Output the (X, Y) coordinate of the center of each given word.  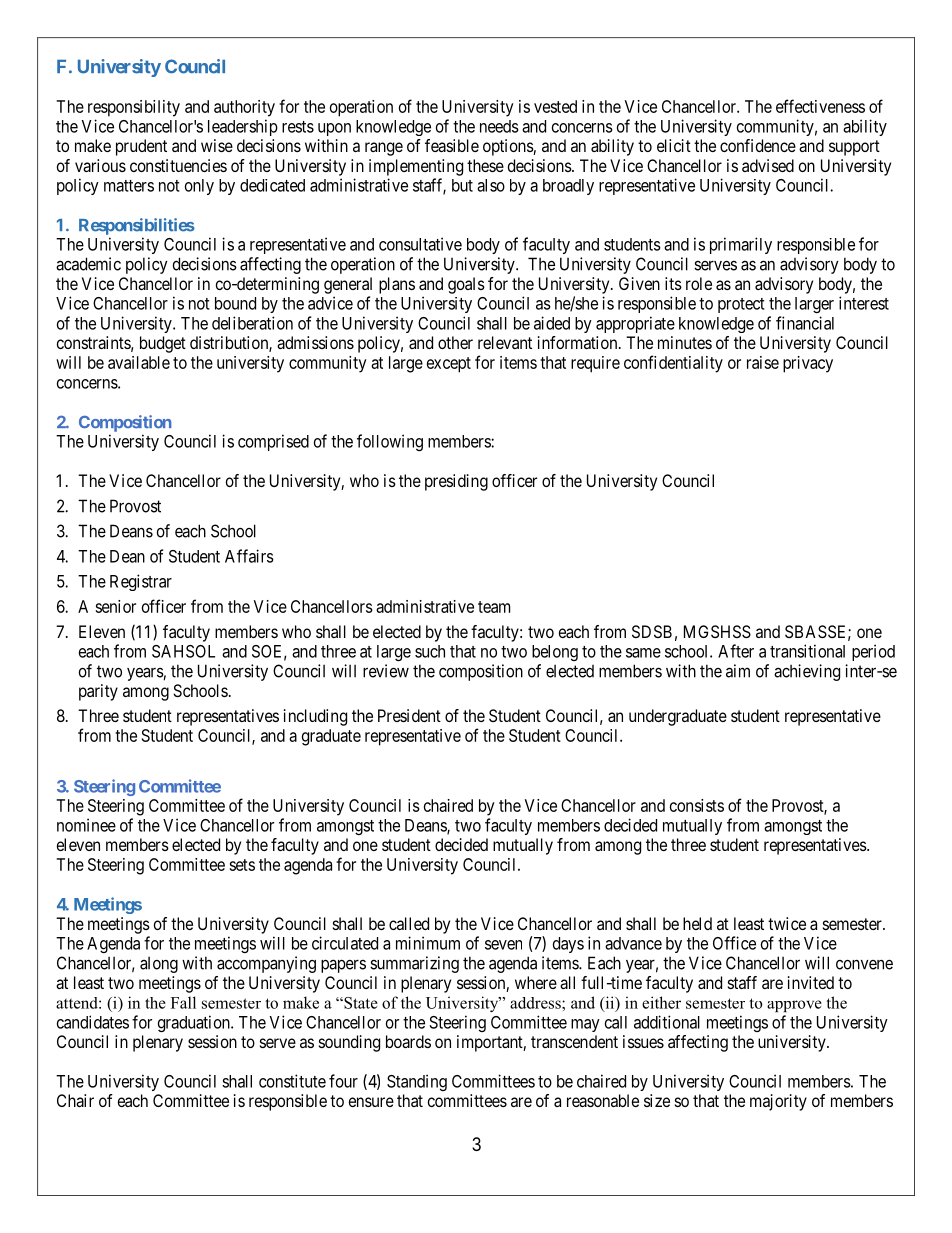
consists (697, 805)
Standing (417, 1082)
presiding (456, 482)
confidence (758, 145)
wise (217, 145)
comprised (273, 442)
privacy (808, 364)
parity (98, 692)
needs (499, 126)
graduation (195, 1023)
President (409, 715)
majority (778, 1102)
